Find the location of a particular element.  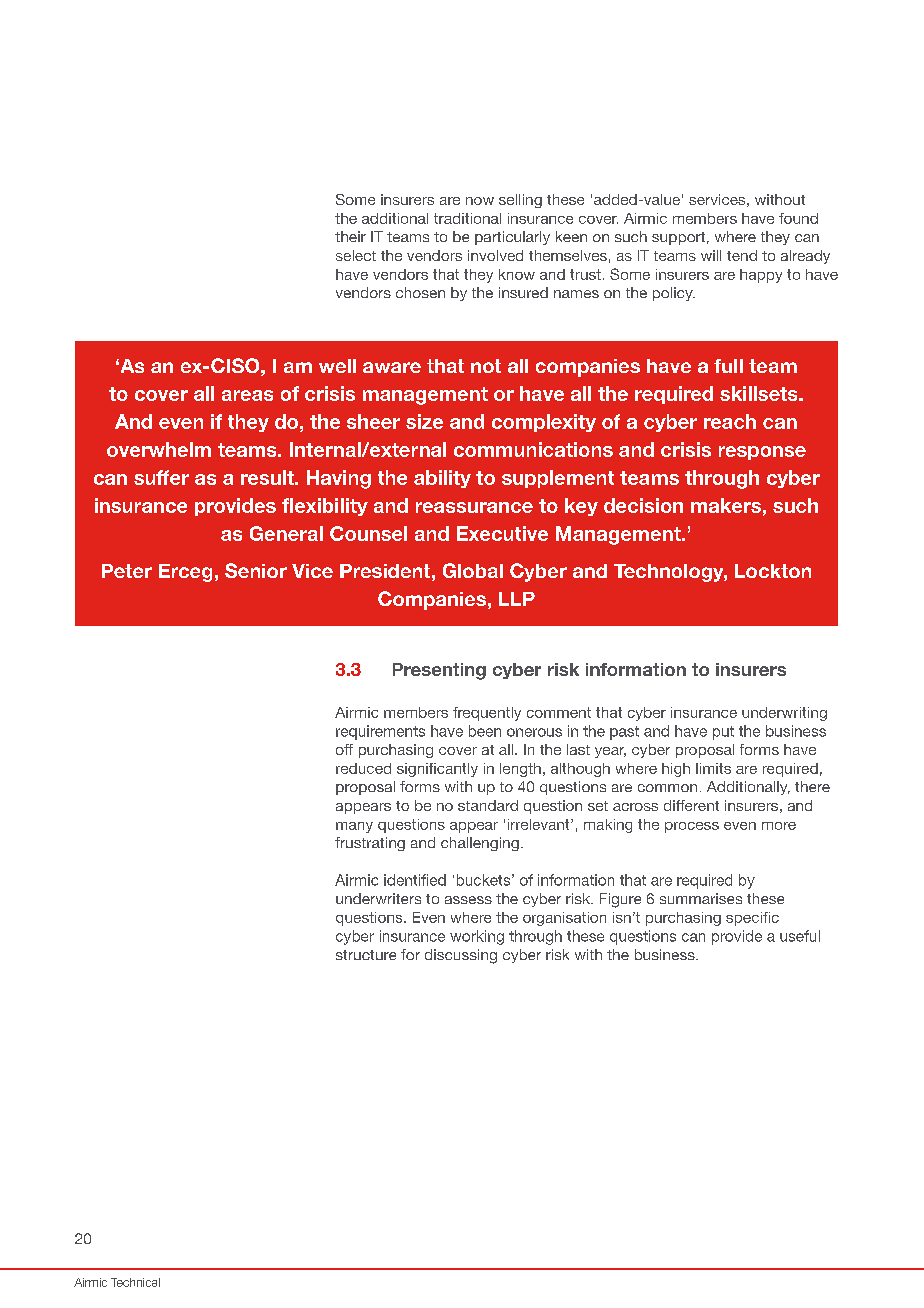

useful is located at coordinates (800, 936).
